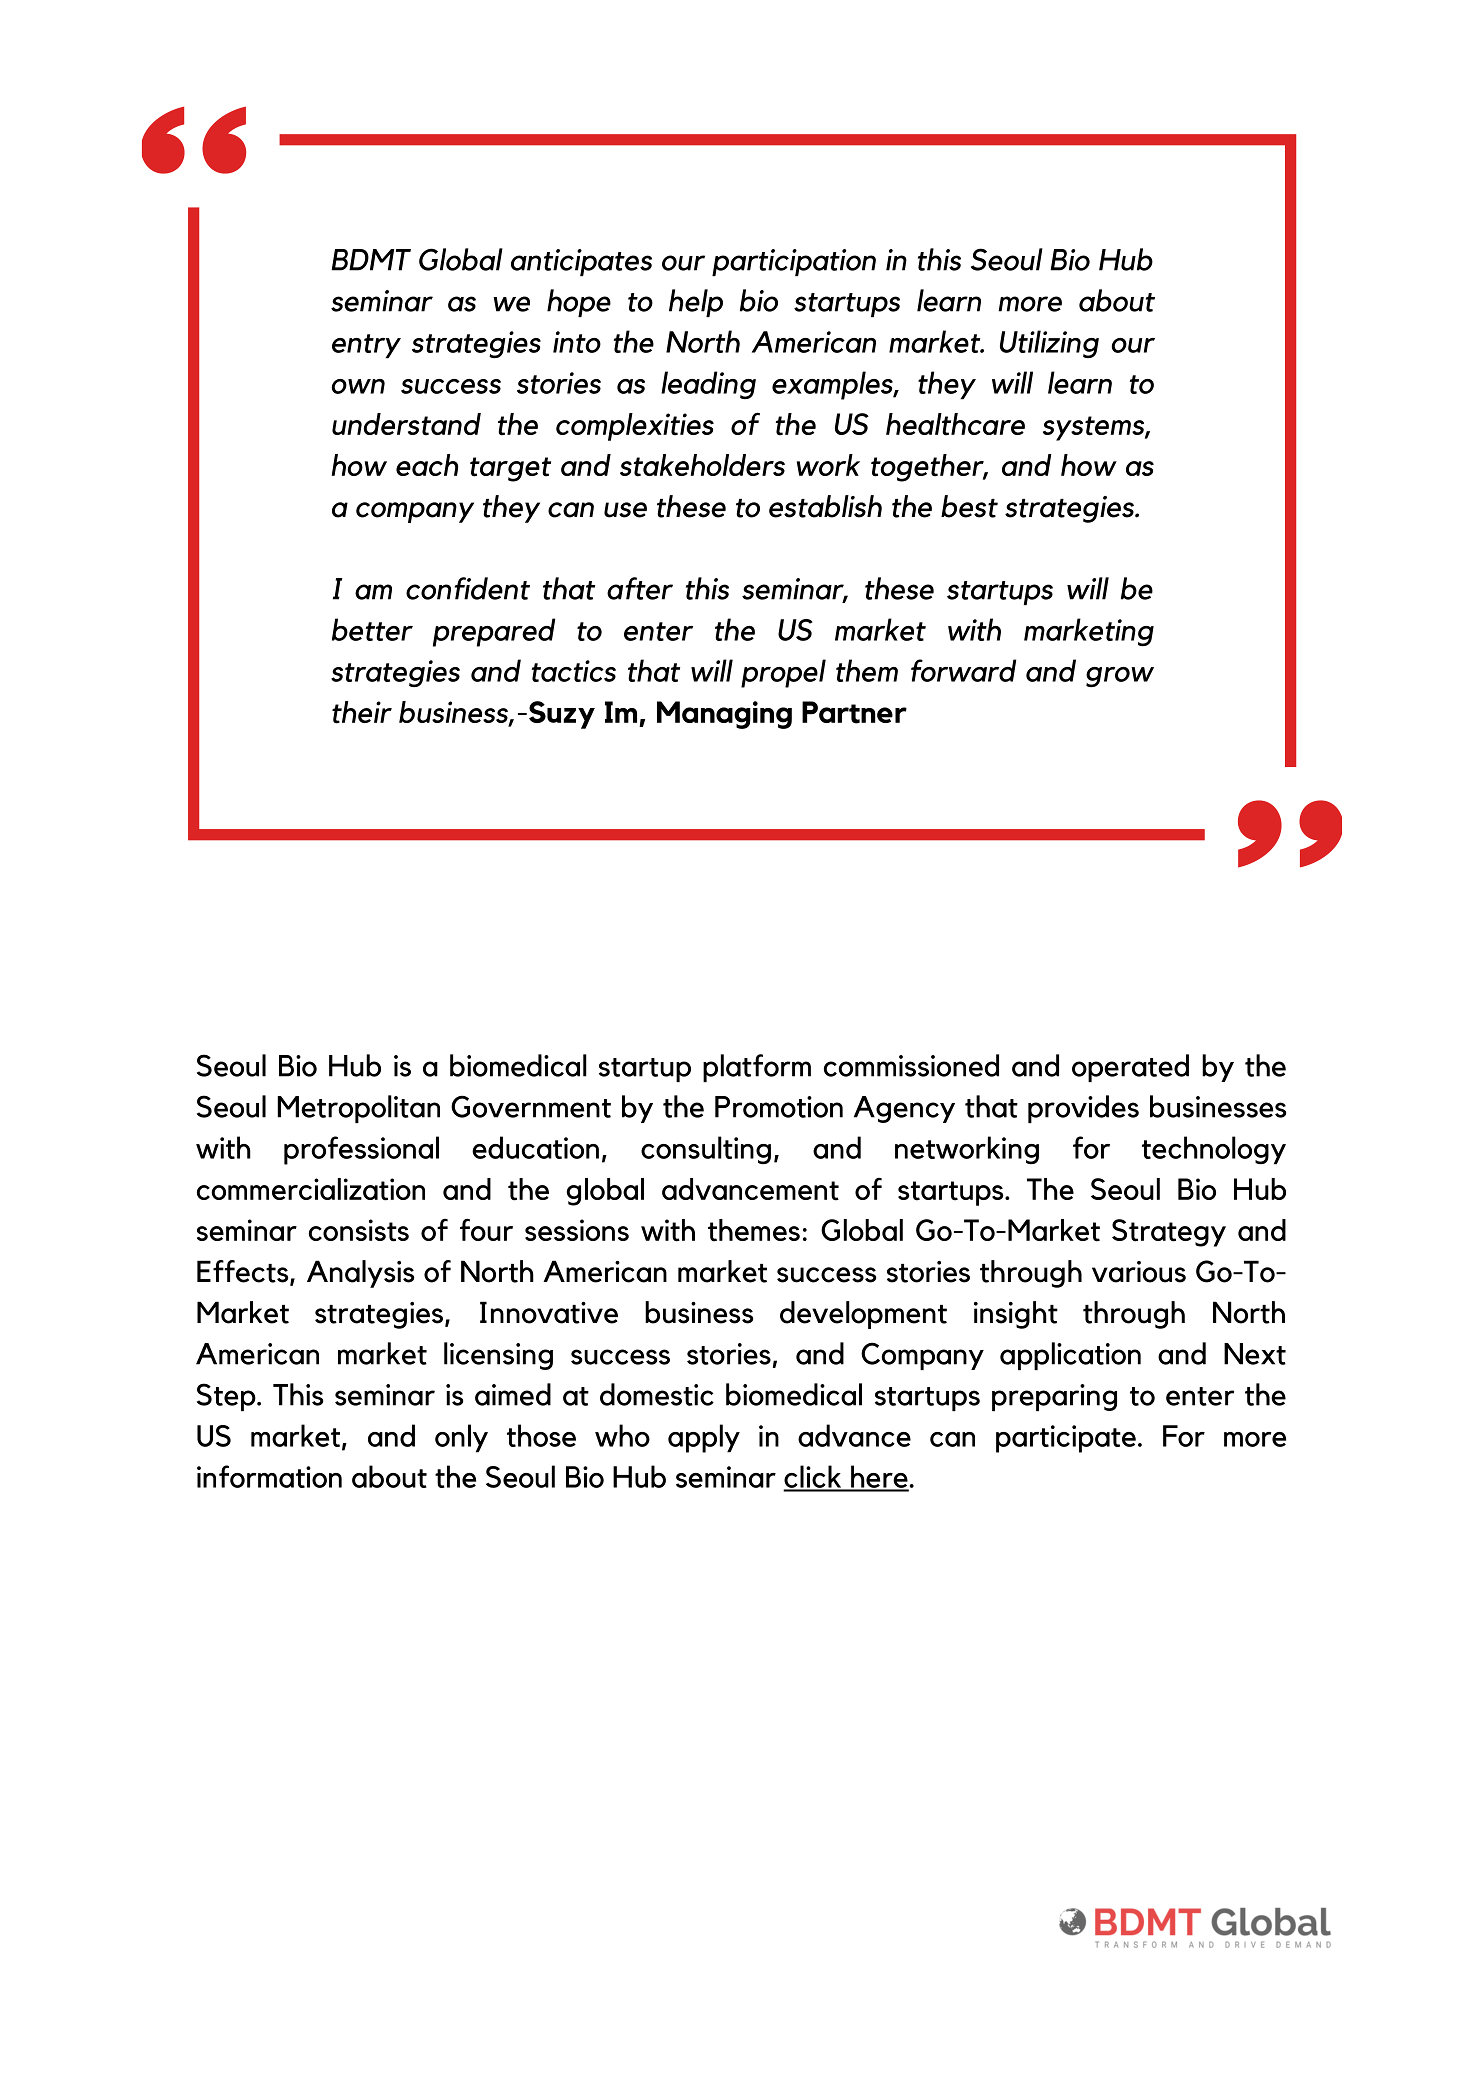  What do you see at coordinates (1120, 677) in the document?
I see `grow` at bounding box center [1120, 677].
